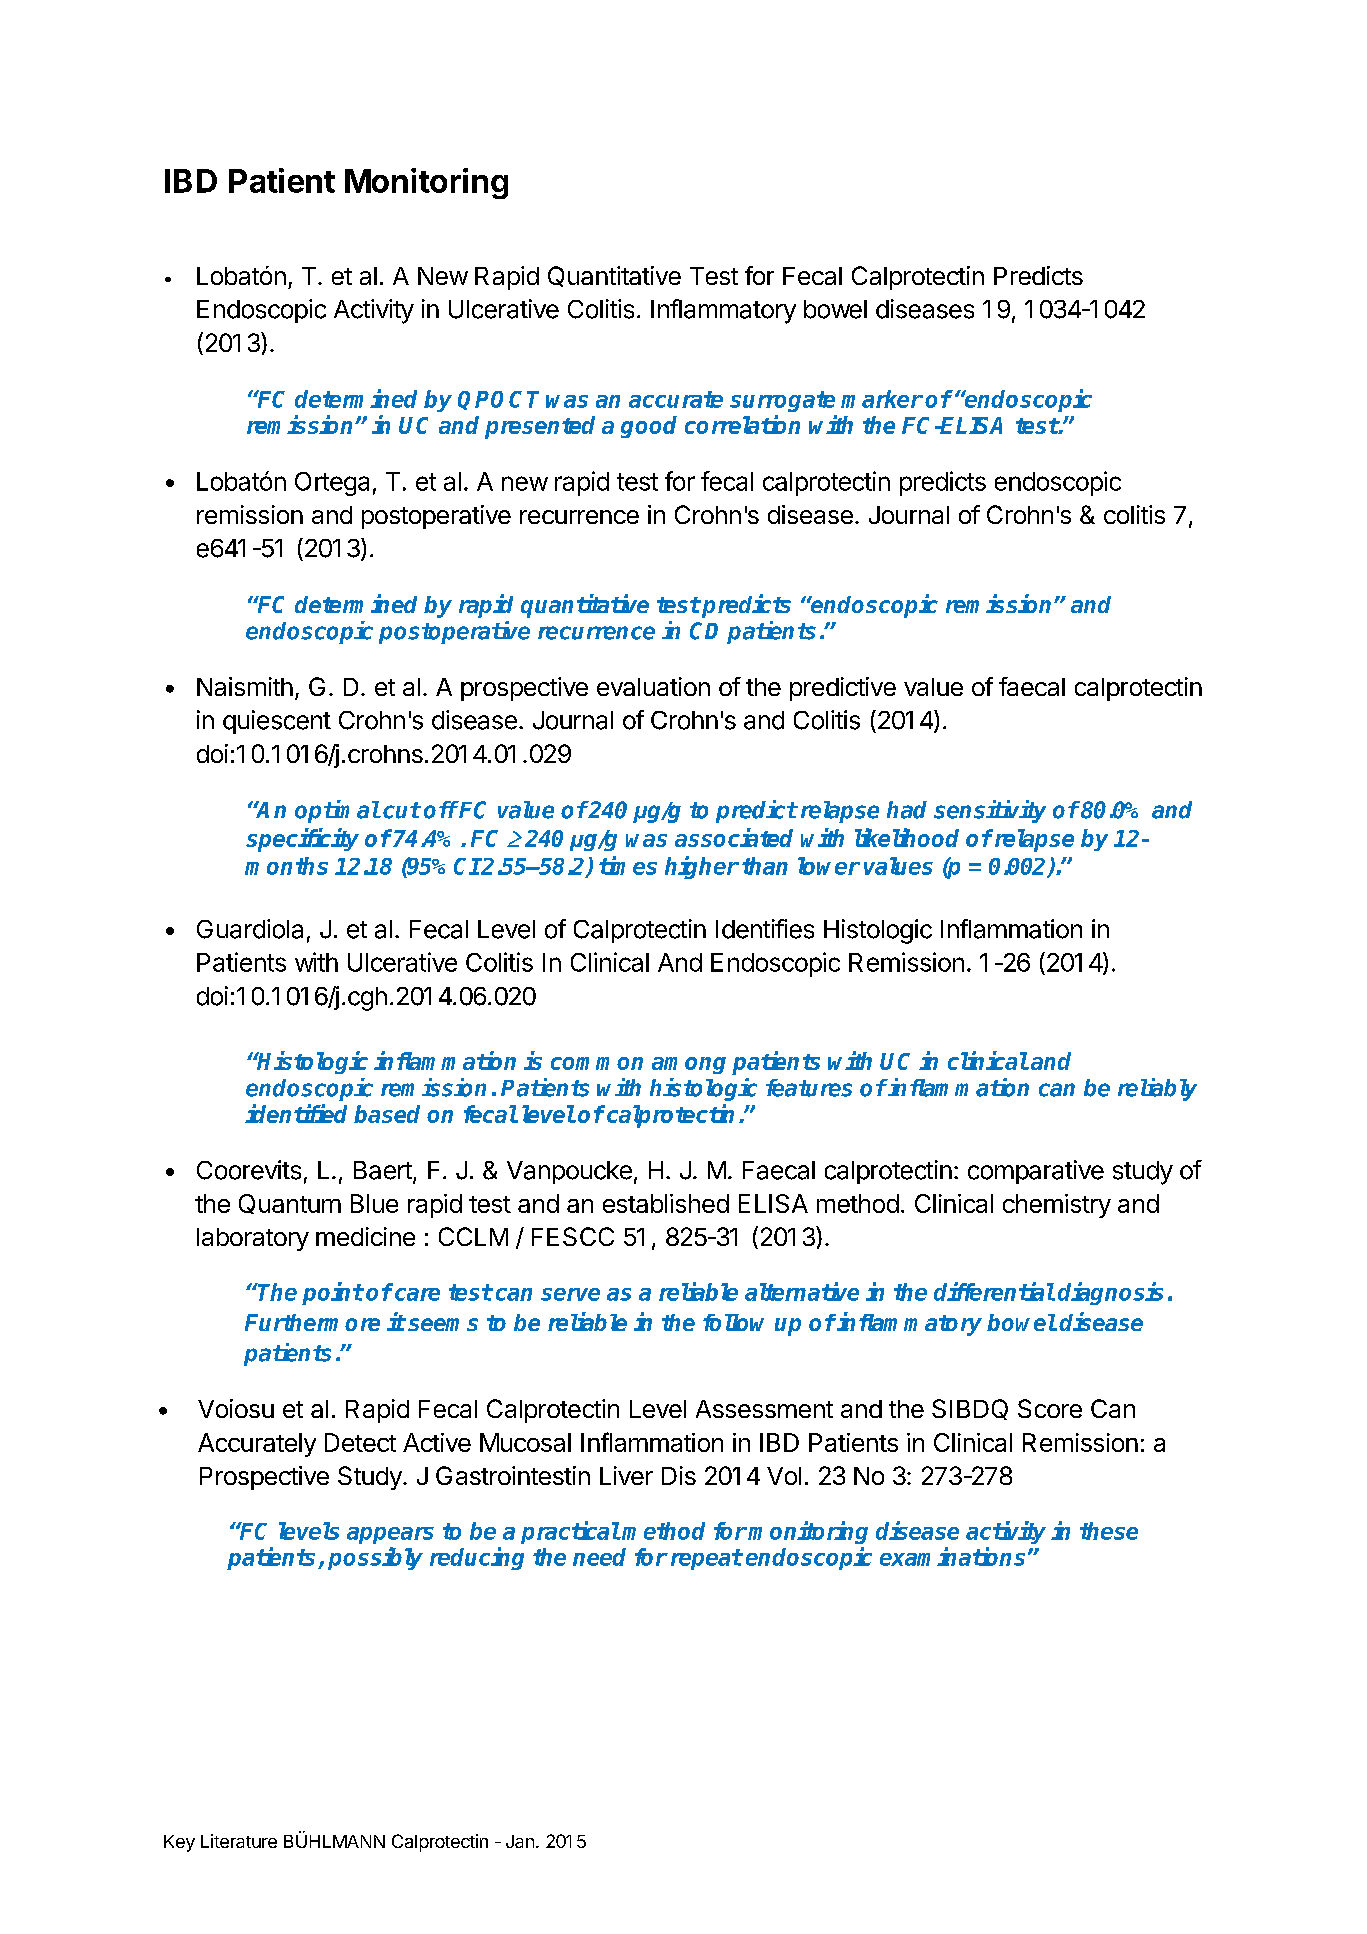  What do you see at coordinates (520, 1841) in the document?
I see `Jan` at bounding box center [520, 1841].
